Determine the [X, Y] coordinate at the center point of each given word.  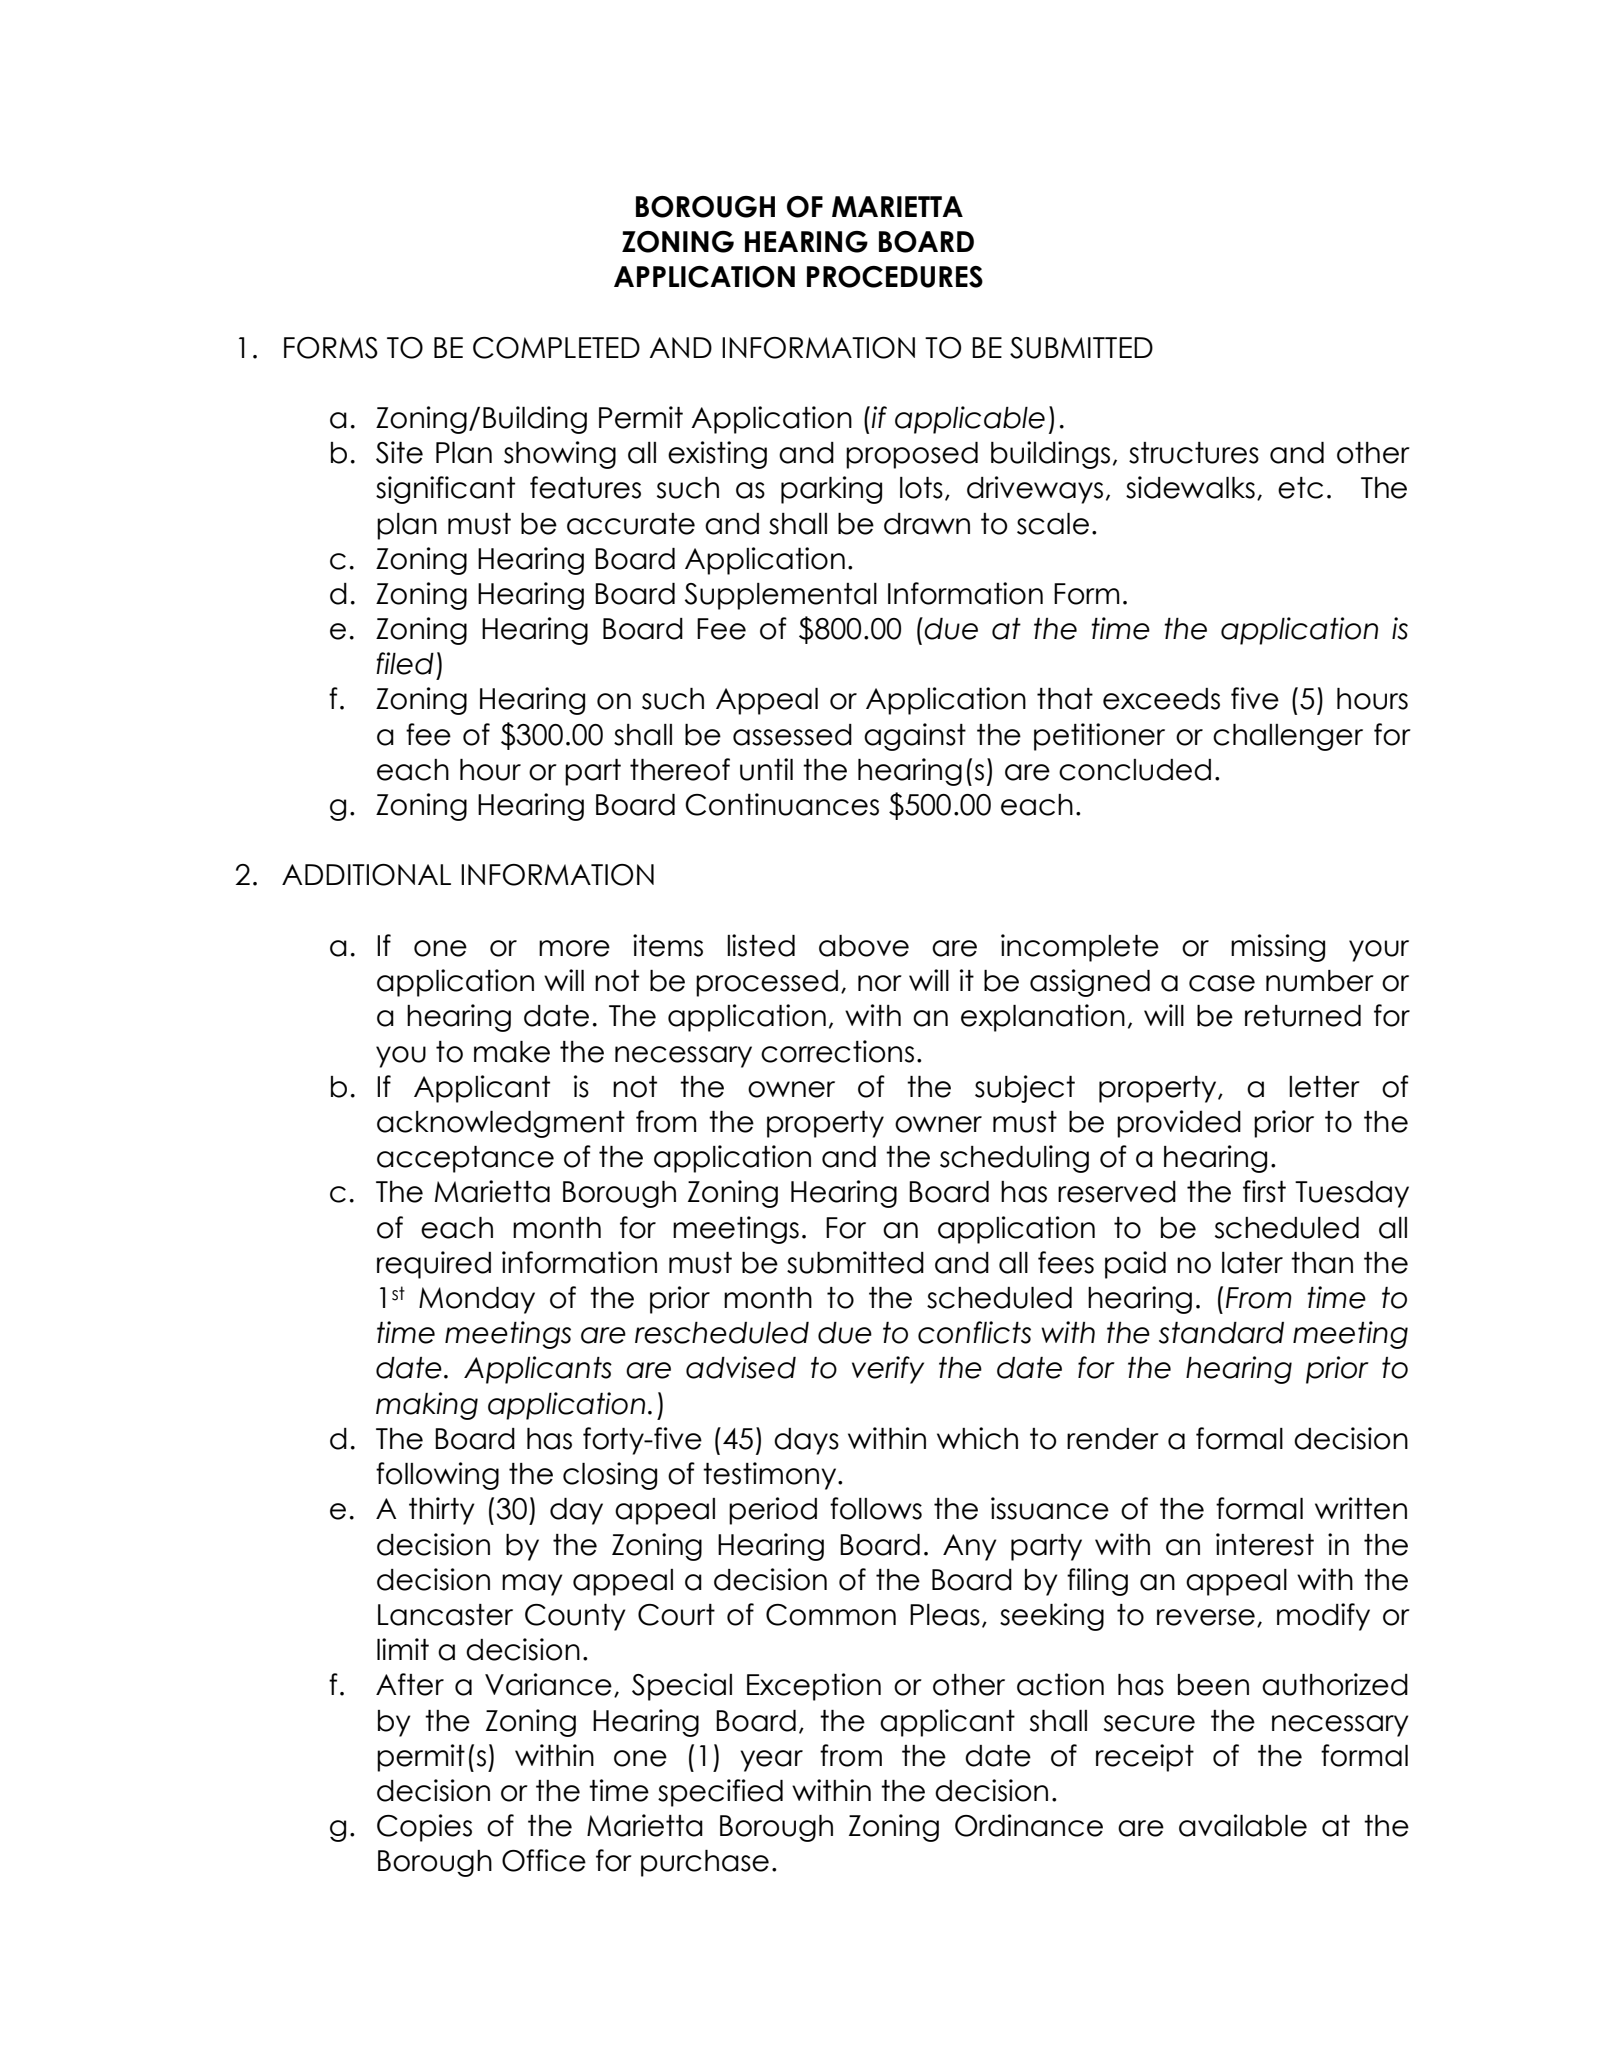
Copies [424, 1828]
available [1243, 1825]
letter [1324, 1087]
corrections [837, 1051]
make [512, 1052]
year [771, 1761]
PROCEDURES [895, 277]
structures [1194, 453]
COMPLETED [556, 348]
